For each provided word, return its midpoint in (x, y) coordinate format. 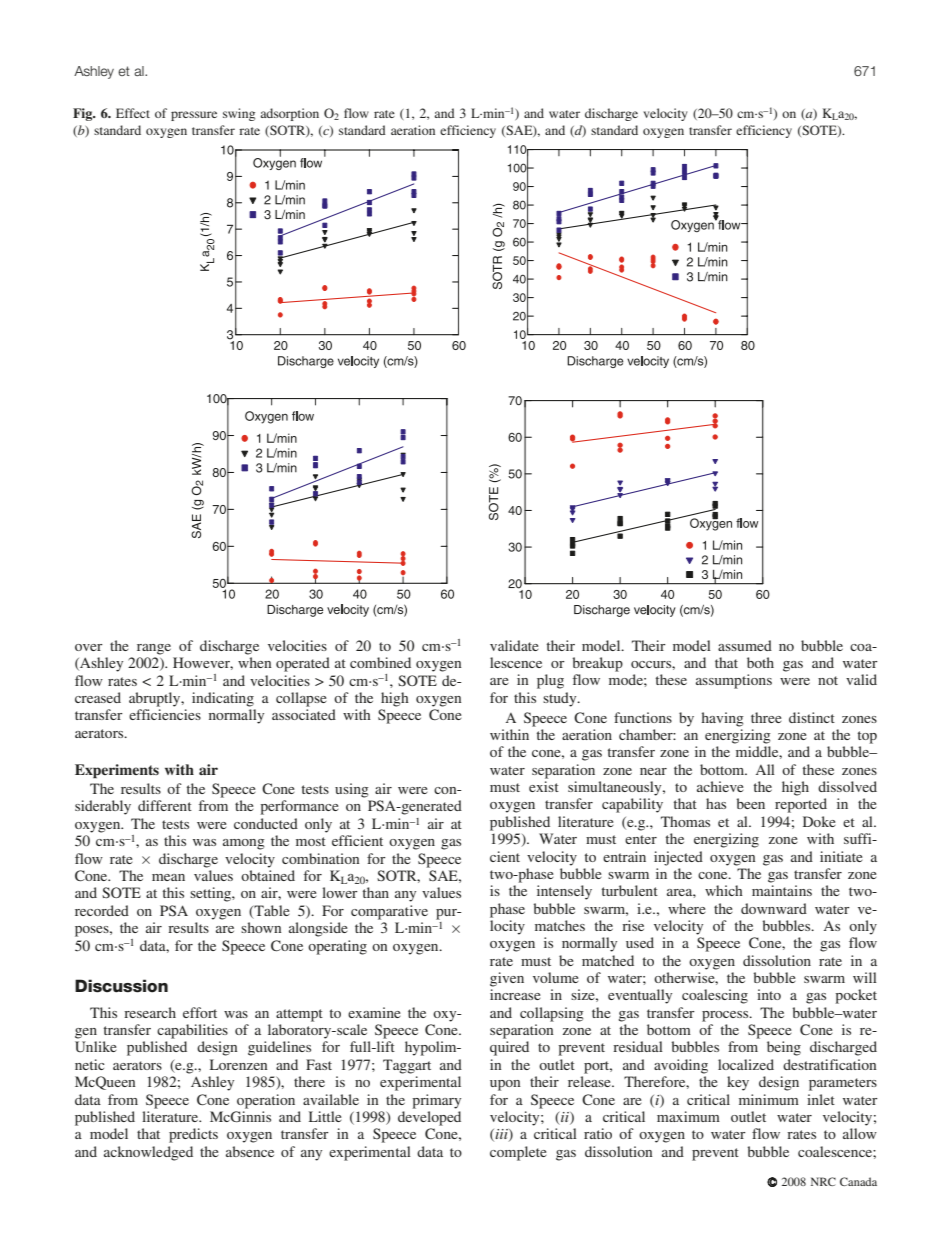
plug (550, 681)
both (760, 662)
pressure (194, 116)
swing (239, 114)
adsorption (289, 114)
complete (518, 1153)
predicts (193, 1135)
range (154, 649)
